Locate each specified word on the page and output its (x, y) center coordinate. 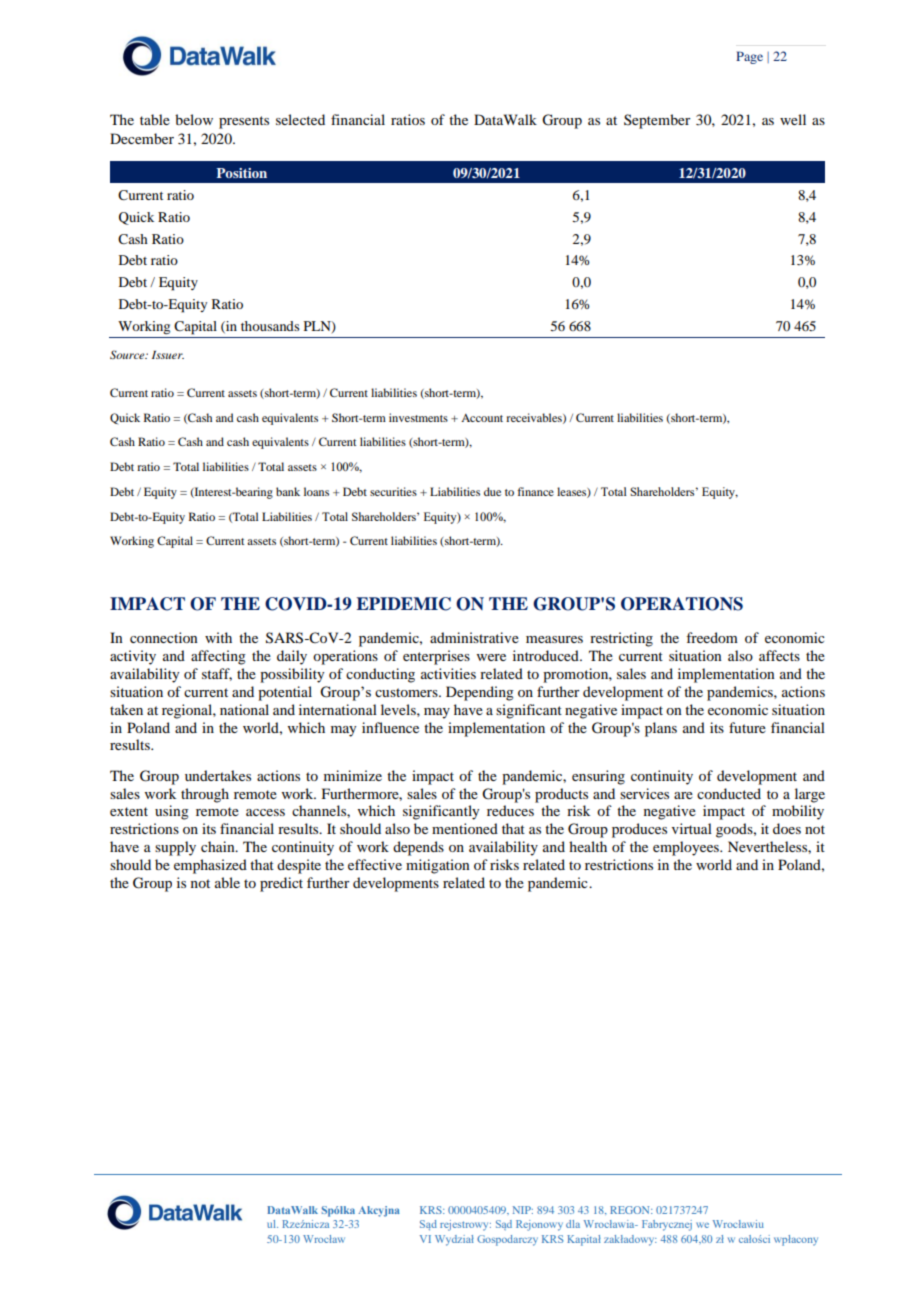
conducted (729, 793)
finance (535, 491)
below (194, 119)
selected (300, 119)
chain (219, 846)
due (492, 491)
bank (288, 491)
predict (281, 884)
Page (749, 57)
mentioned (465, 828)
